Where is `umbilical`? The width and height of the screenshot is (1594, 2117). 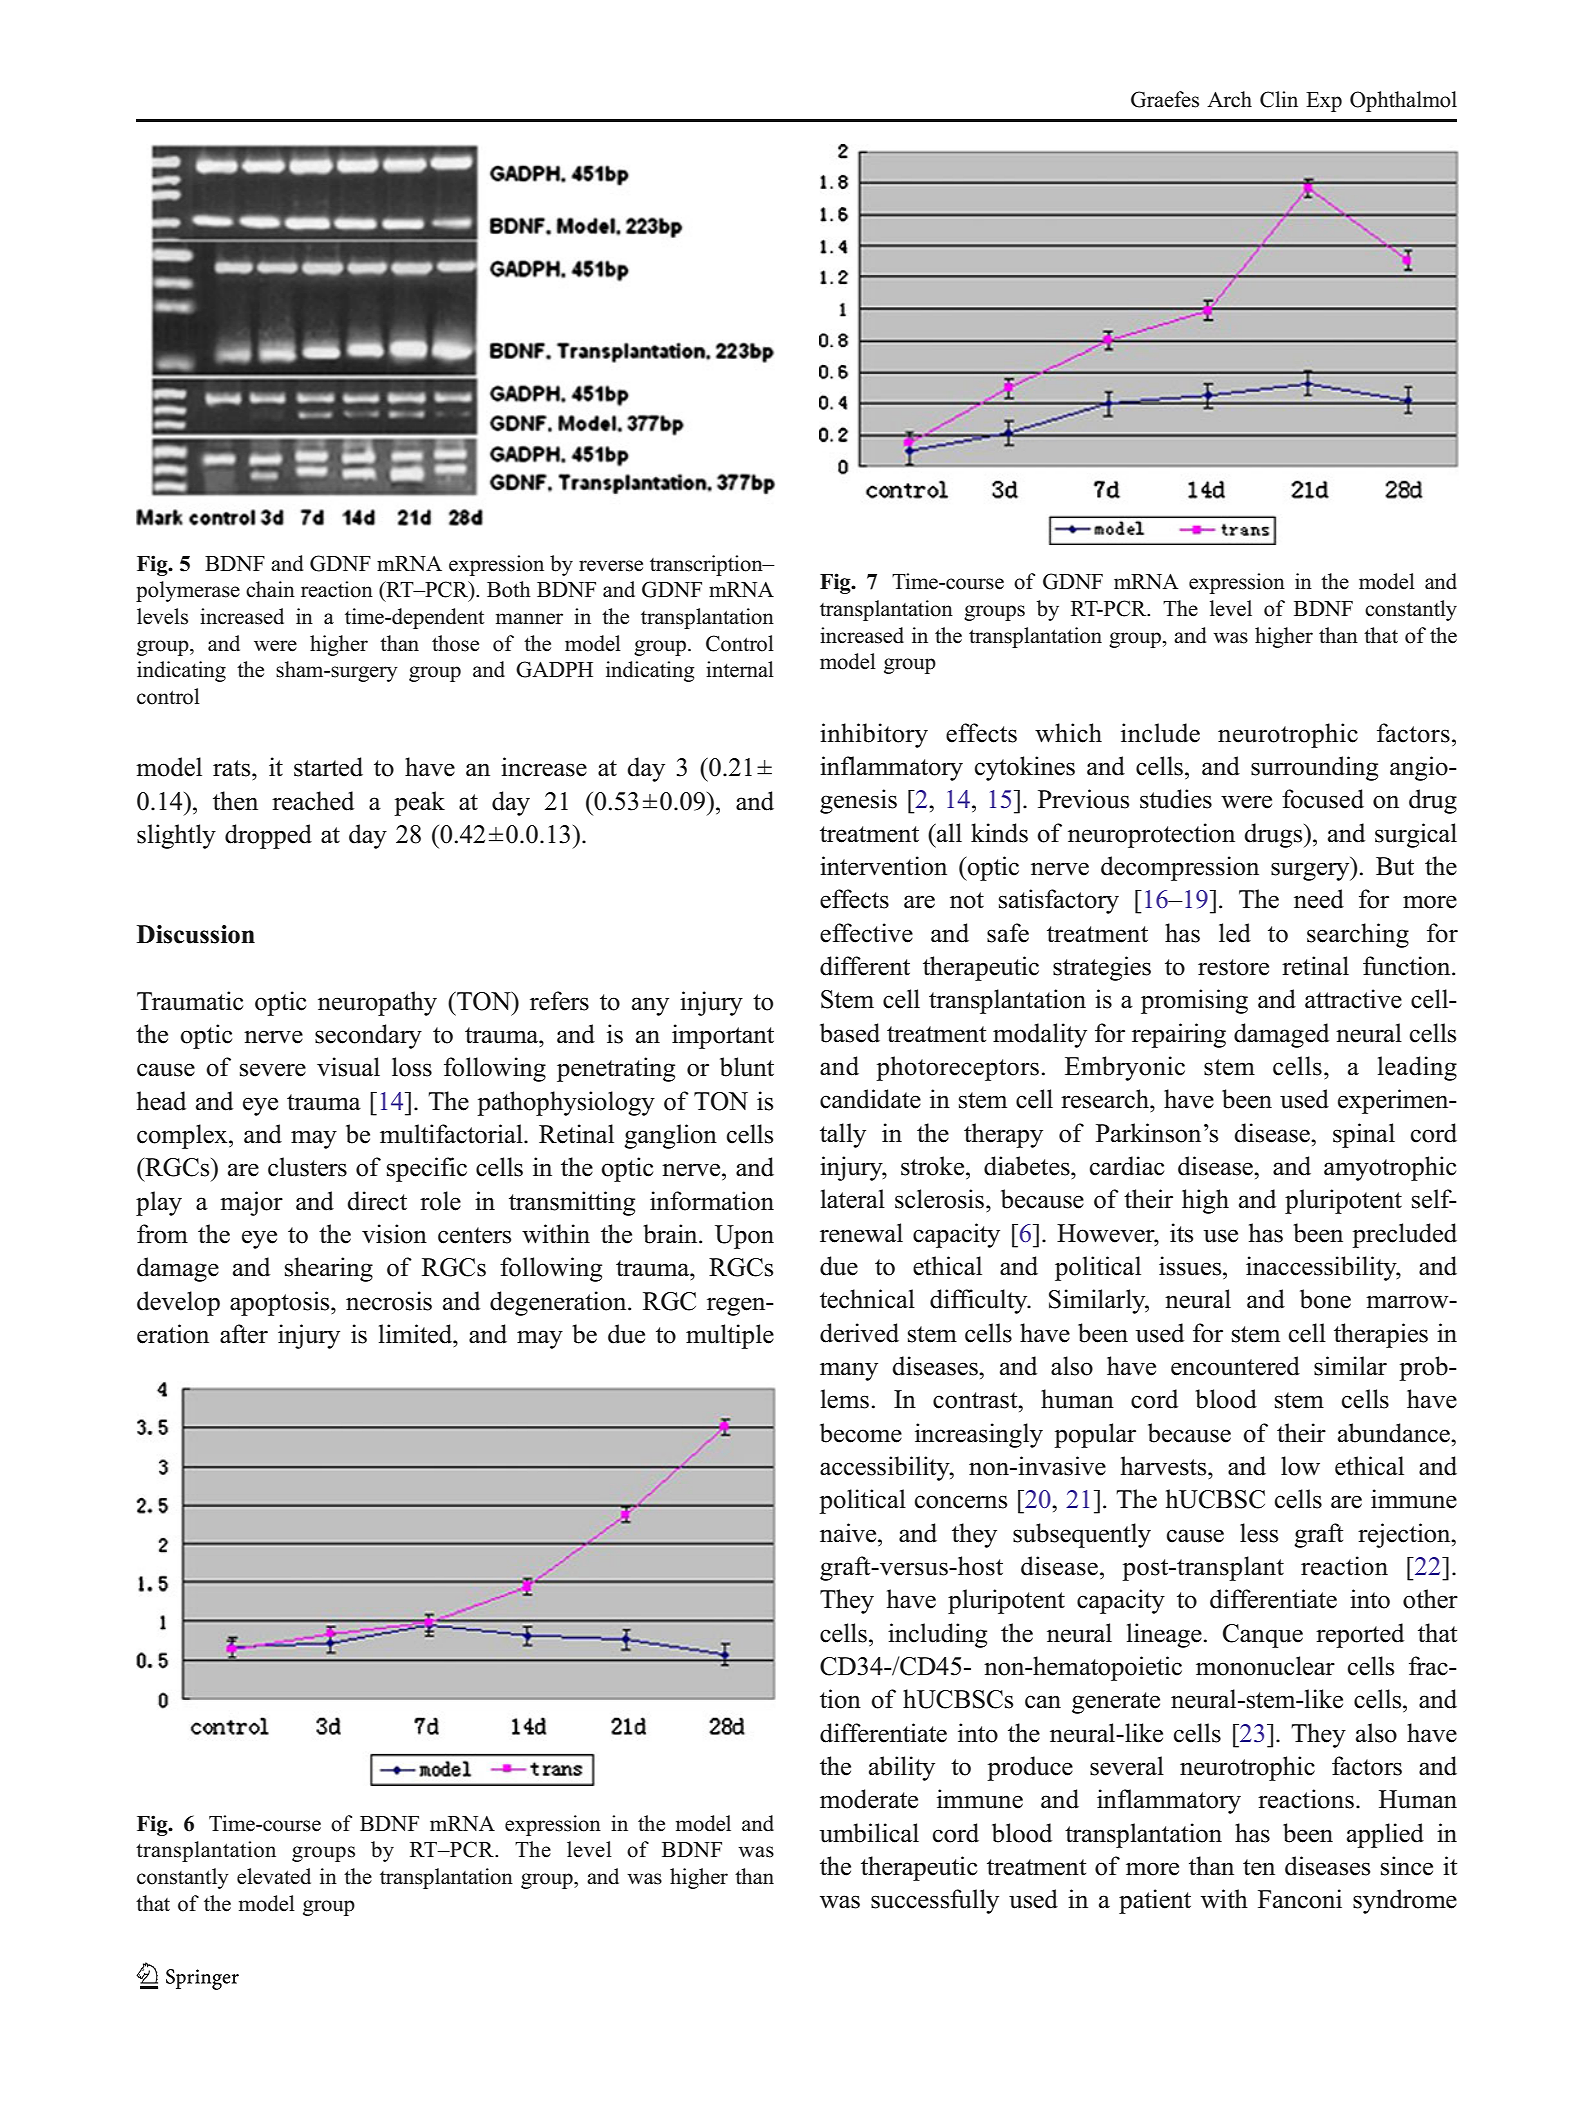
umbilical is located at coordinates (869, 1833).
